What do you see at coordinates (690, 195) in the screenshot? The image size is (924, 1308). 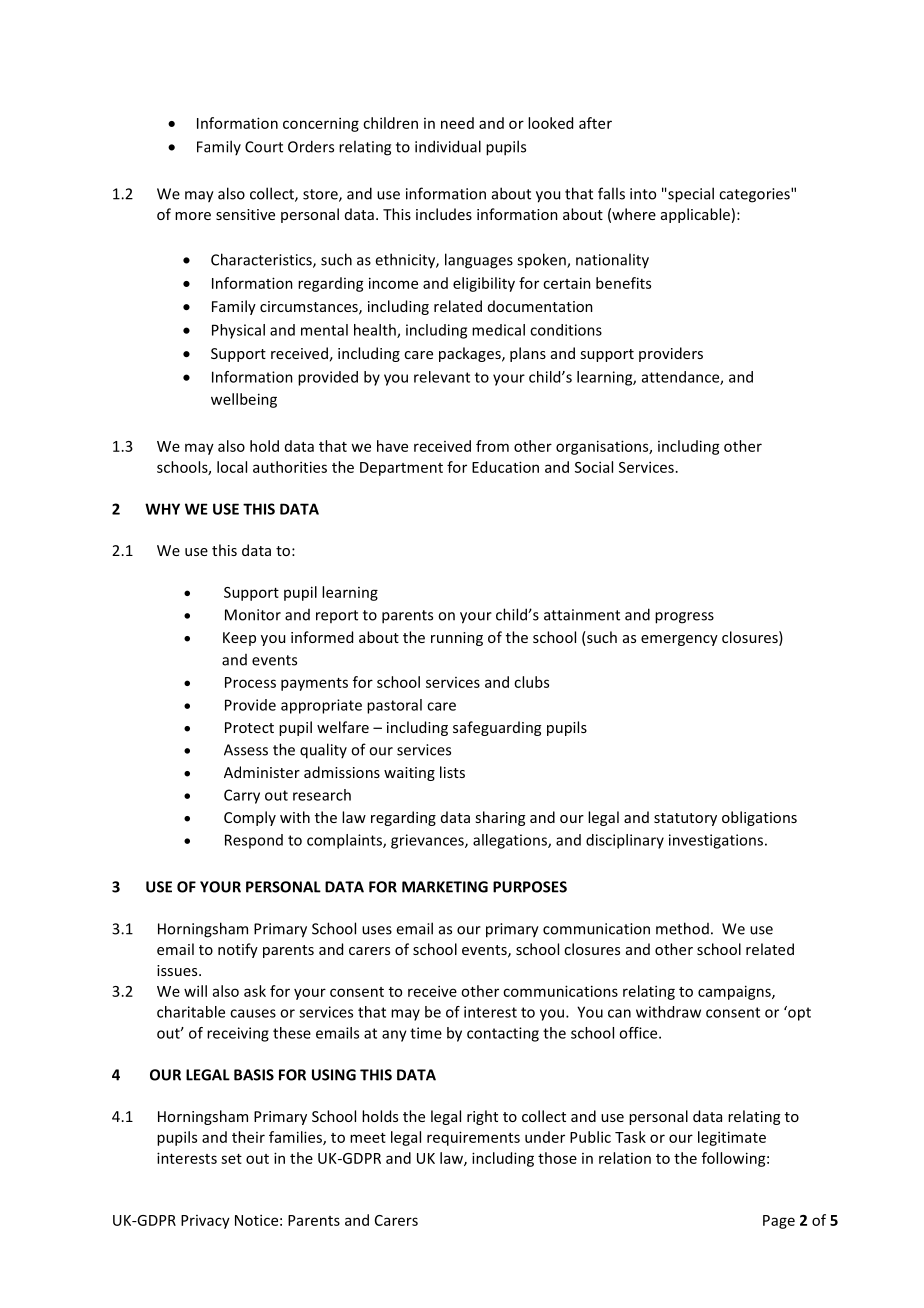 I see `special` at bounding box center [690, 195].
